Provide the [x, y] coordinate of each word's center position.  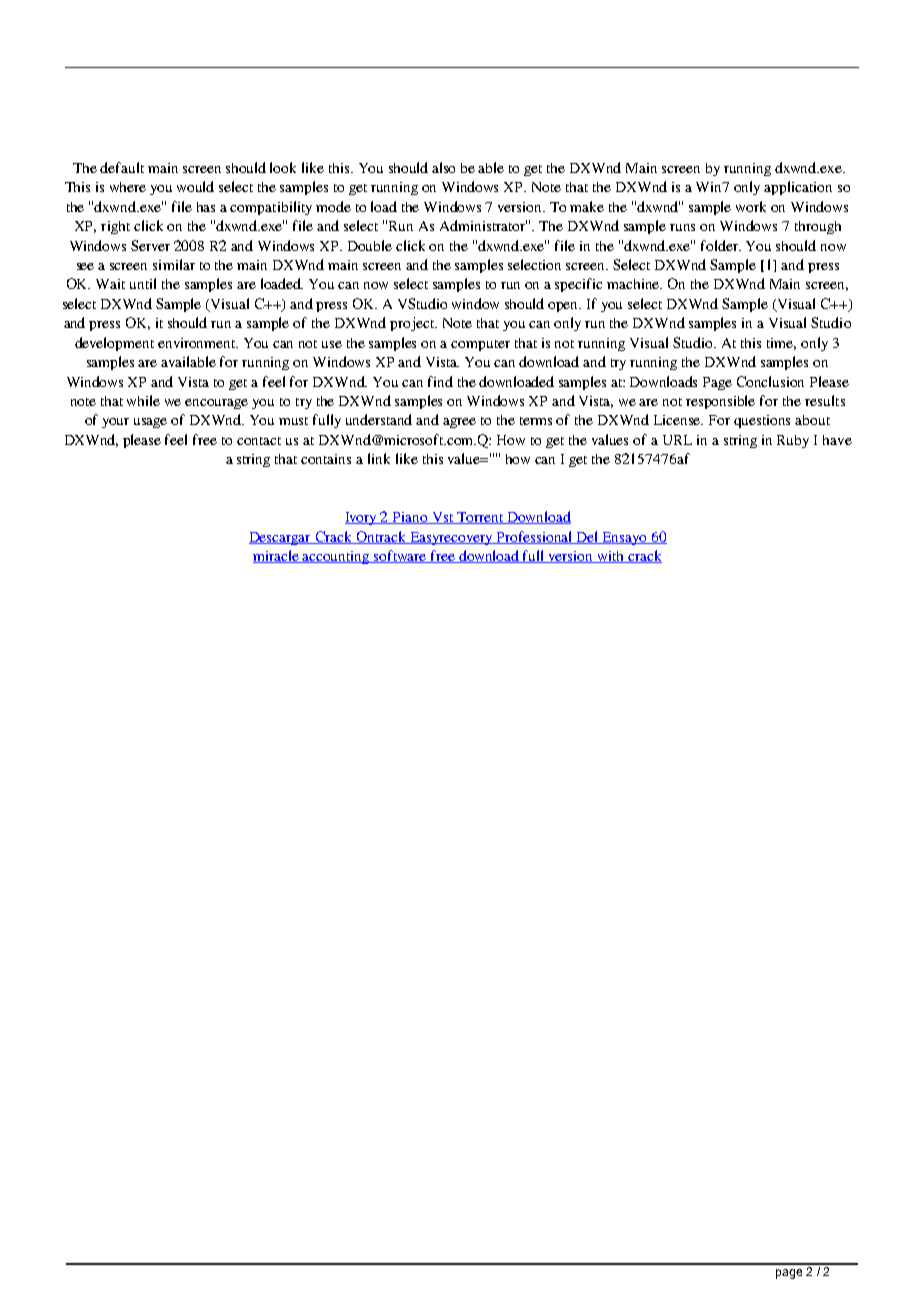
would [195, 186]
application [798, 188]
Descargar [281, 538]
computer [480, 345]
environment [198, 343]
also [443, 167]
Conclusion [770, 381]
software [400, 556]
